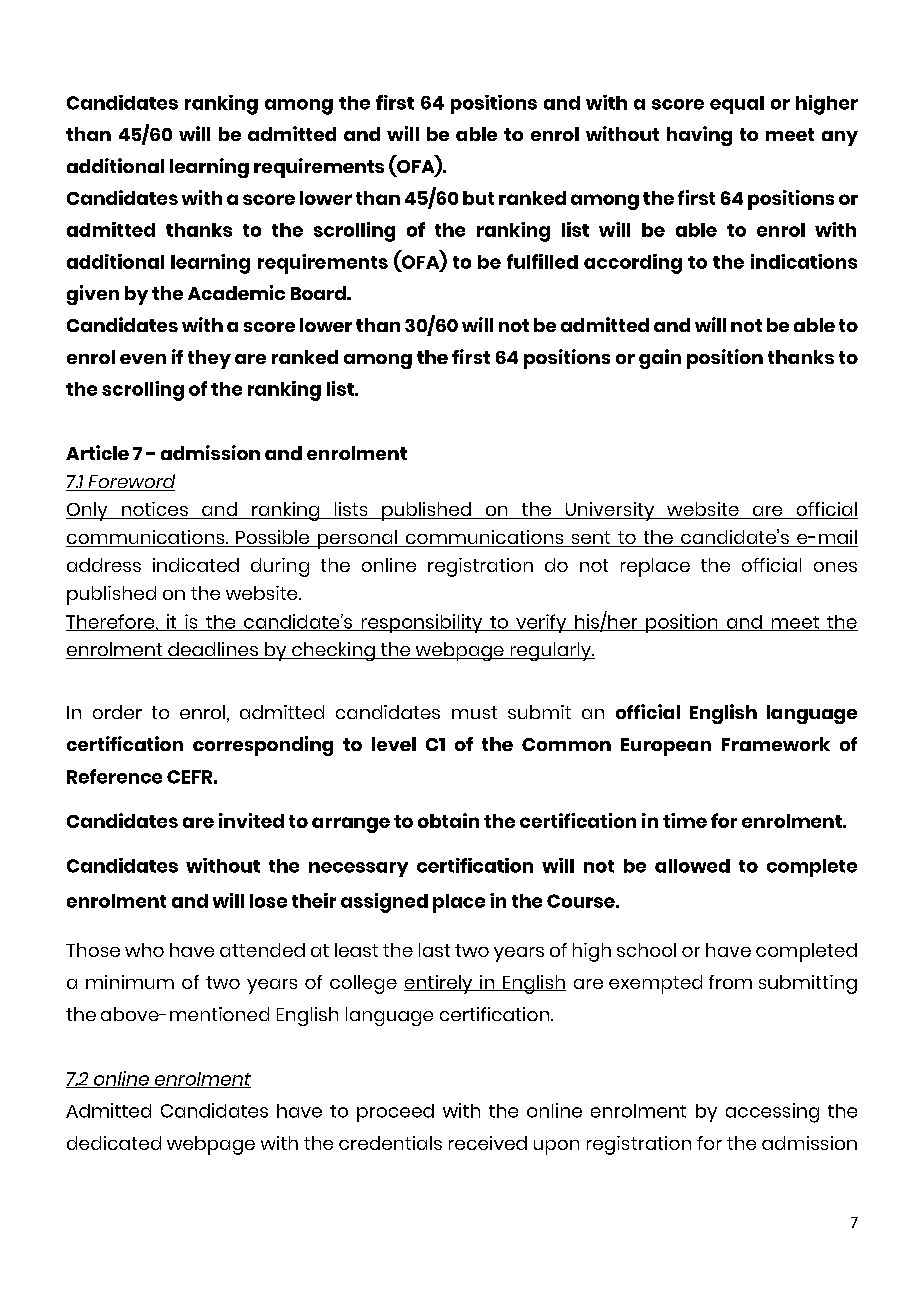  Describe the element at coordinates (478, 198) in the image. I see `but` at that location.
